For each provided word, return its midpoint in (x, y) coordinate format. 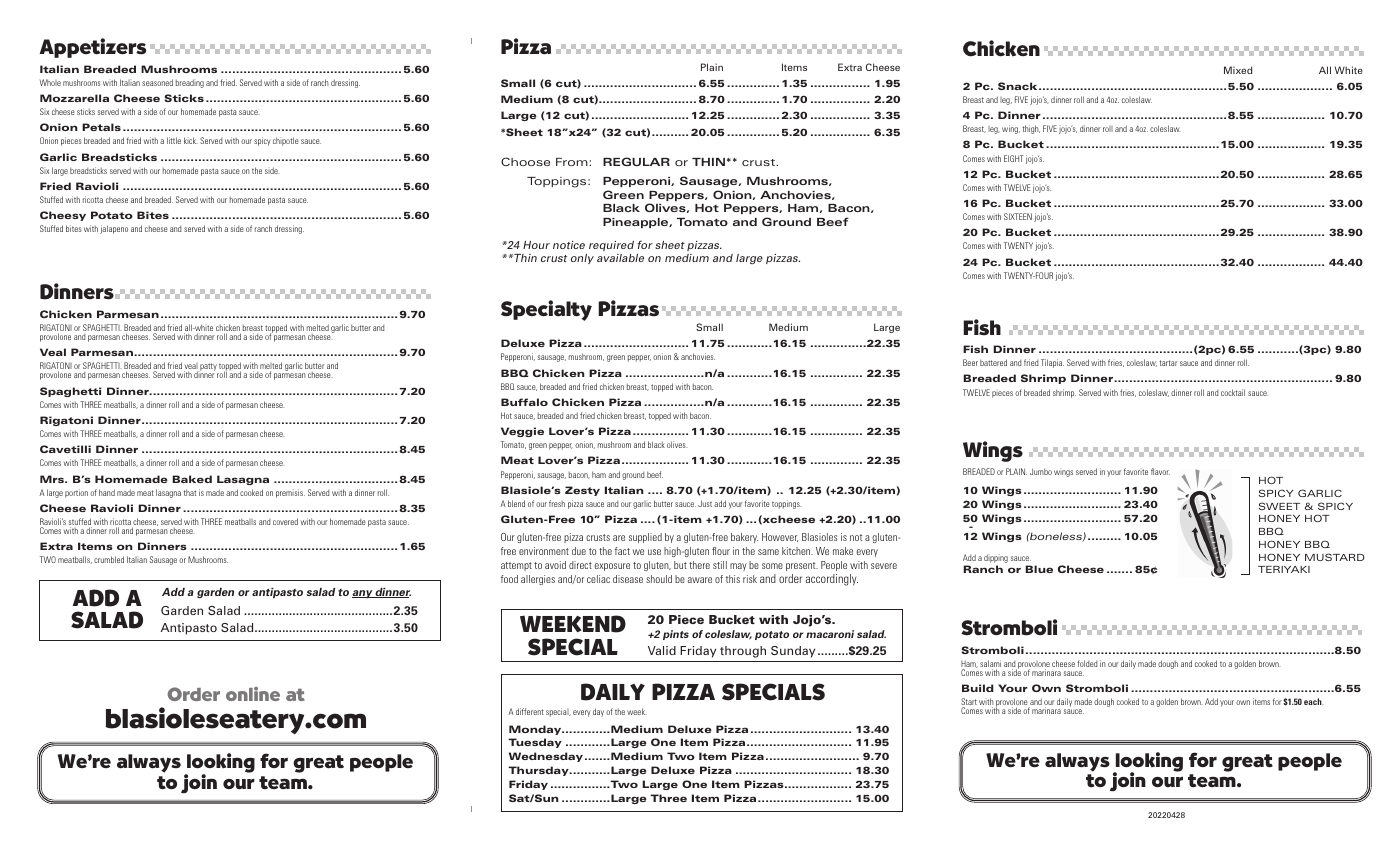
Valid (662, 650)
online (253, 694)
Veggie (522, 432)
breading (190, 83)
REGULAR (636, 161)
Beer (970, 362)
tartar (1168, 363)
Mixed (1238, 70)
